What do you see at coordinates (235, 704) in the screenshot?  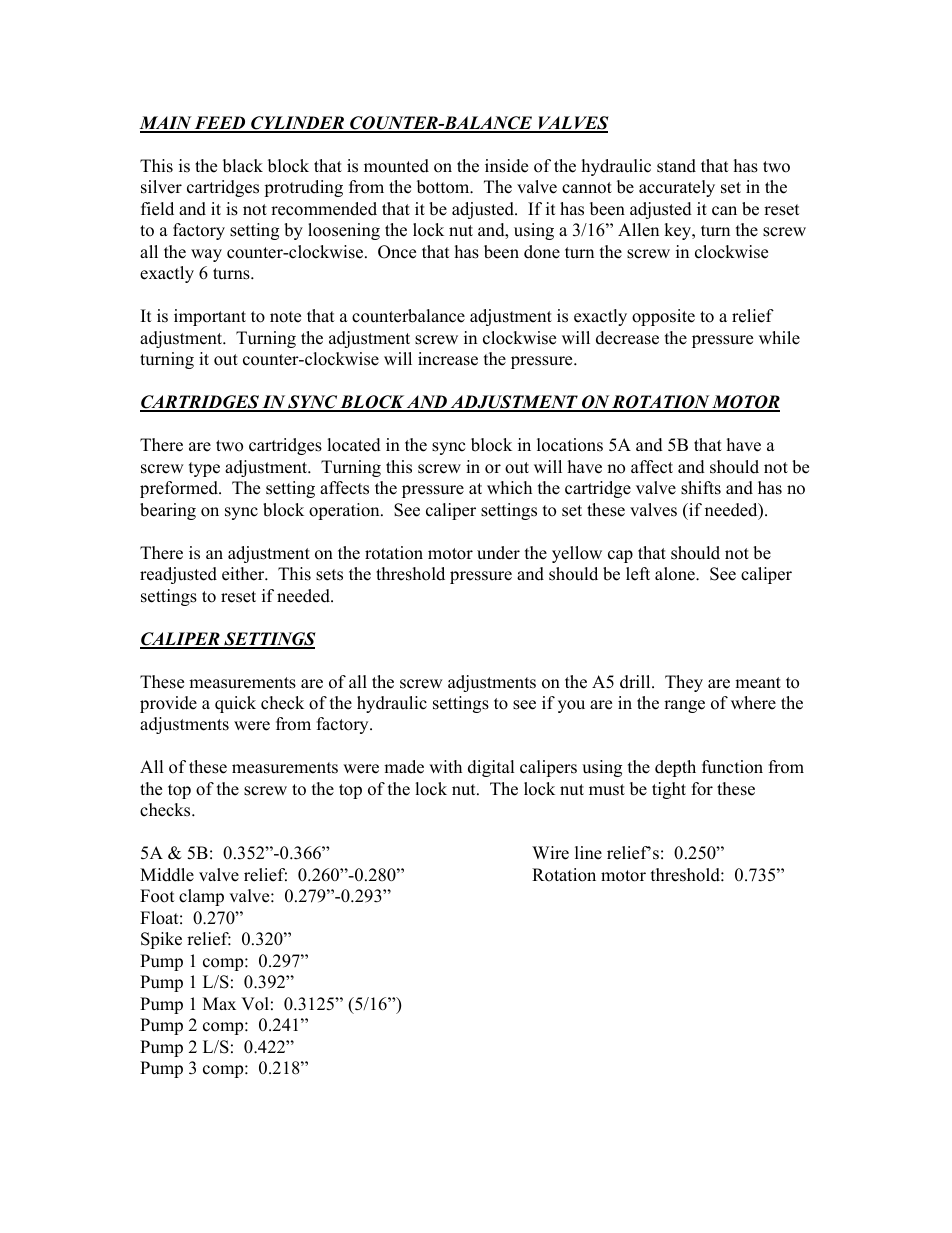 I see `quick` at bounding box center [235, 704].
